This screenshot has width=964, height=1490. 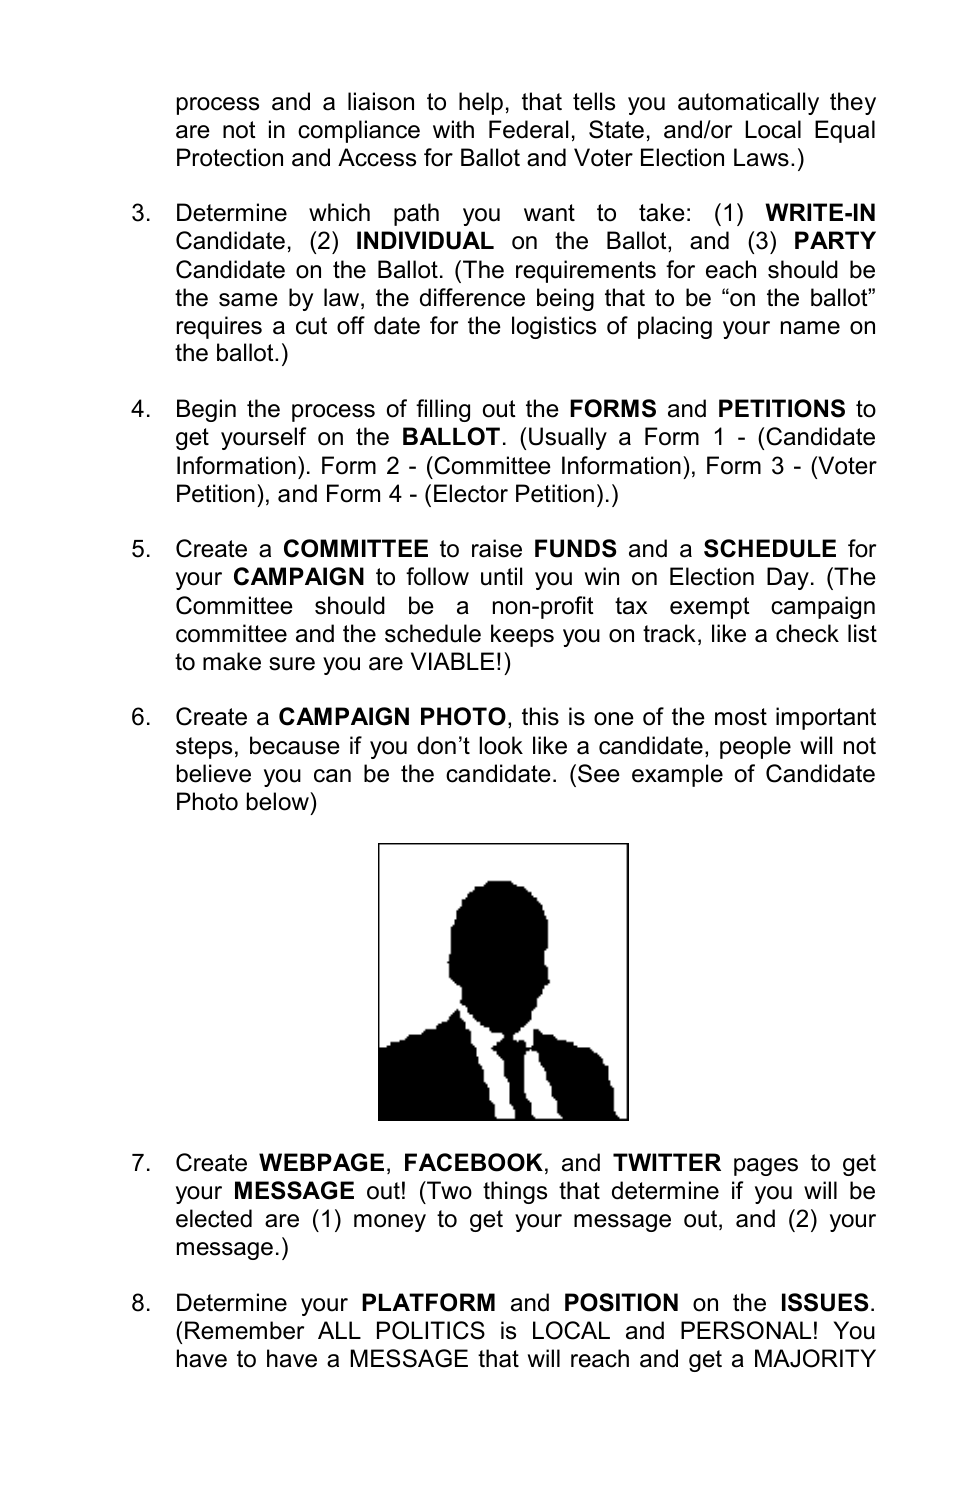 What do you see at coordinates (528, 129) in the screenshot?
I see `Federal` at bounding box center [528, 129].
